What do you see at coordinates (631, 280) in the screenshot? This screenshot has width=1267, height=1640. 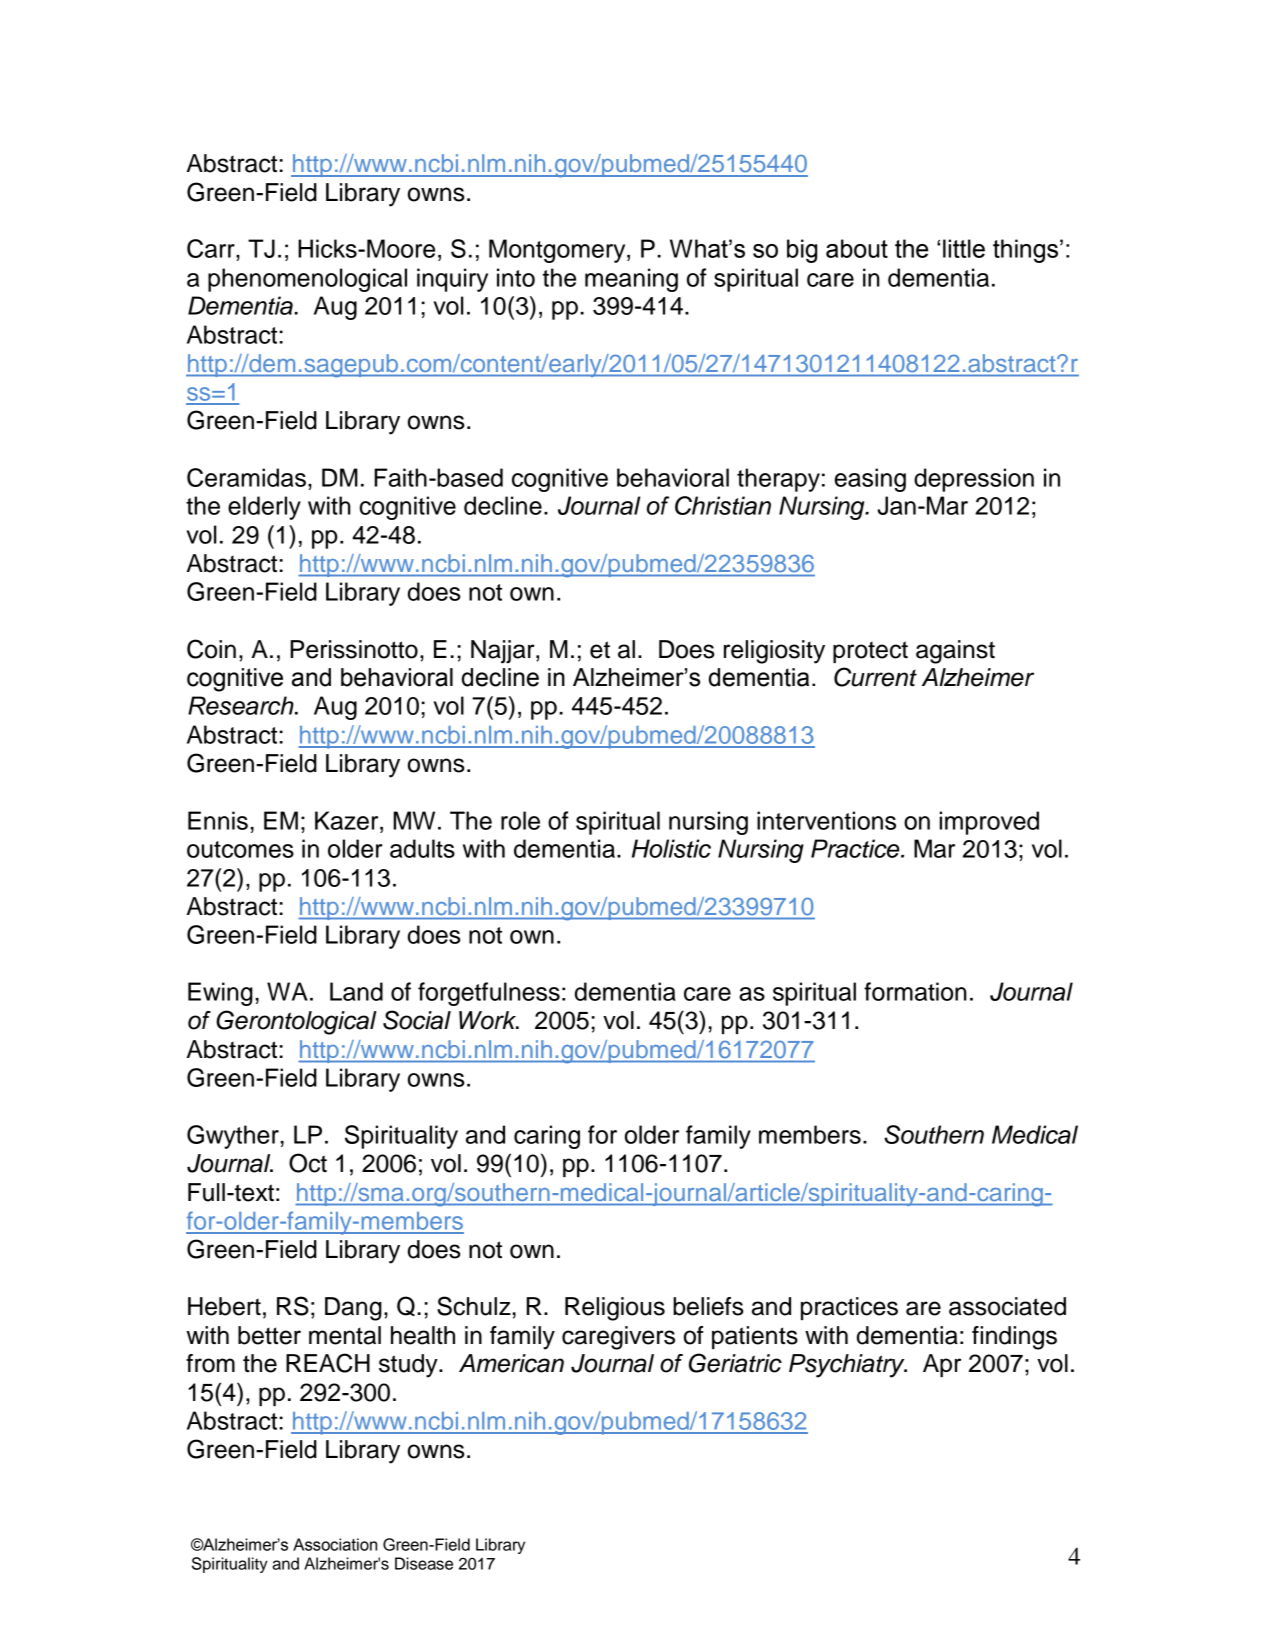 I see `meaning` at bounding box center [631, 280].
